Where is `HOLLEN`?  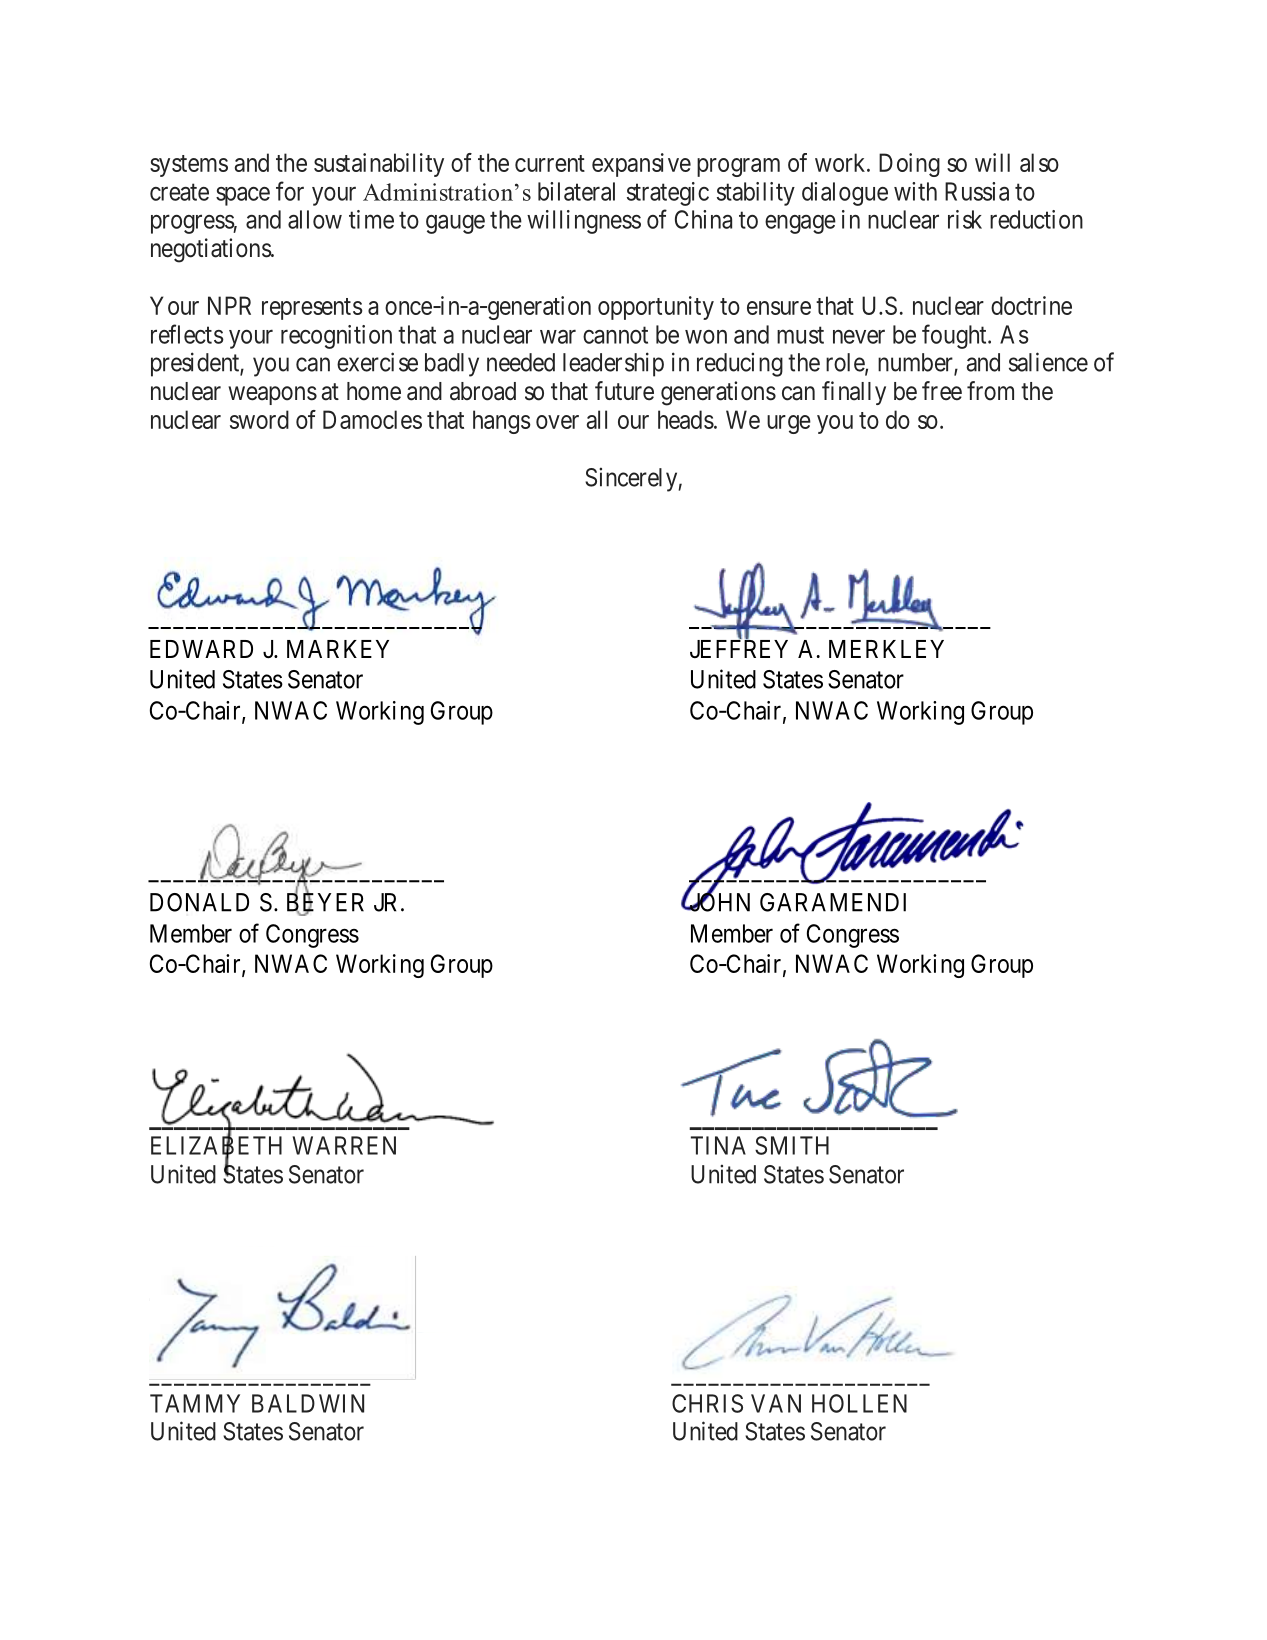 HOLLEN is located at coordinates (859, 1403).
